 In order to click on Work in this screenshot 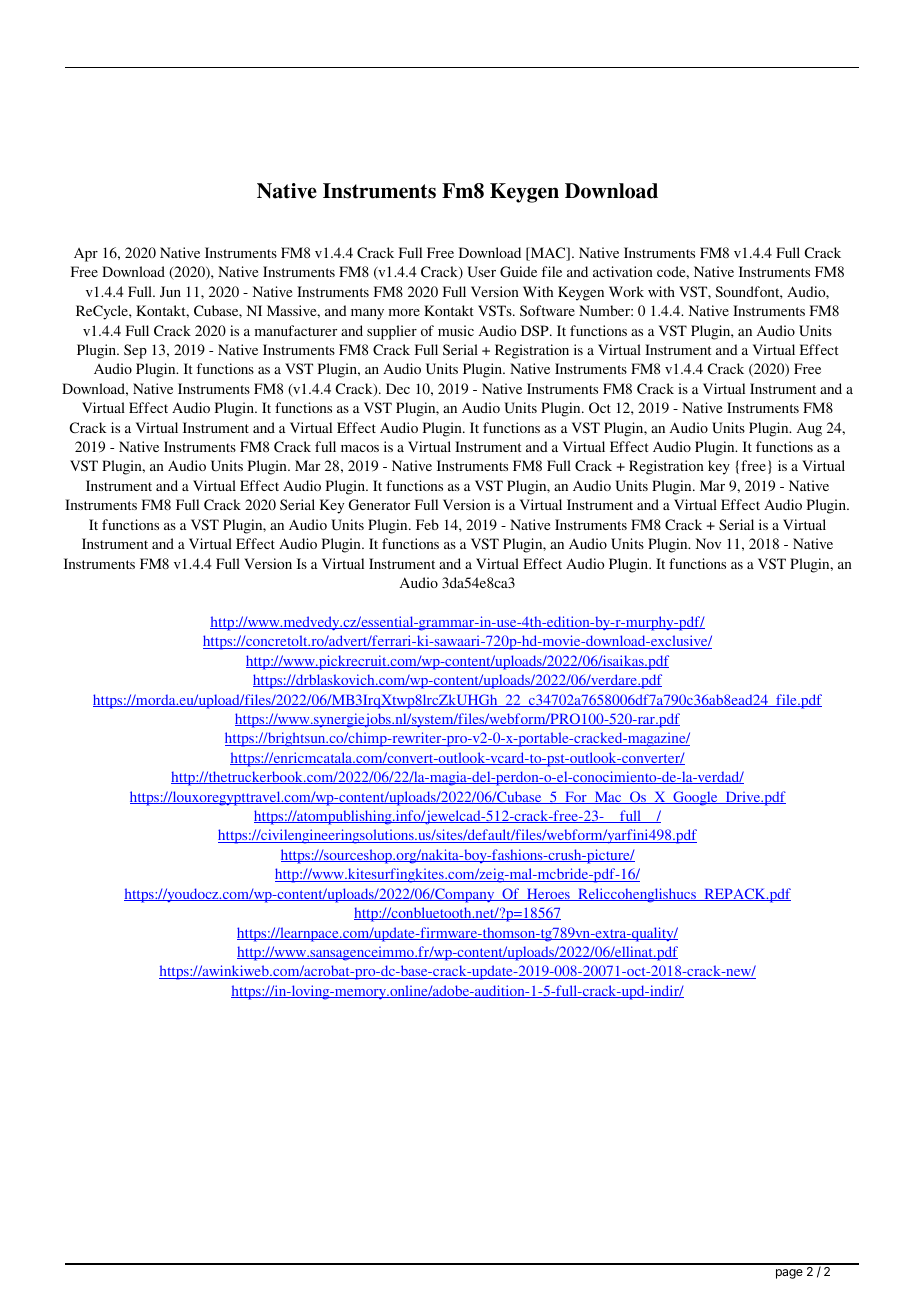, I will do `click(626, 291)`.
